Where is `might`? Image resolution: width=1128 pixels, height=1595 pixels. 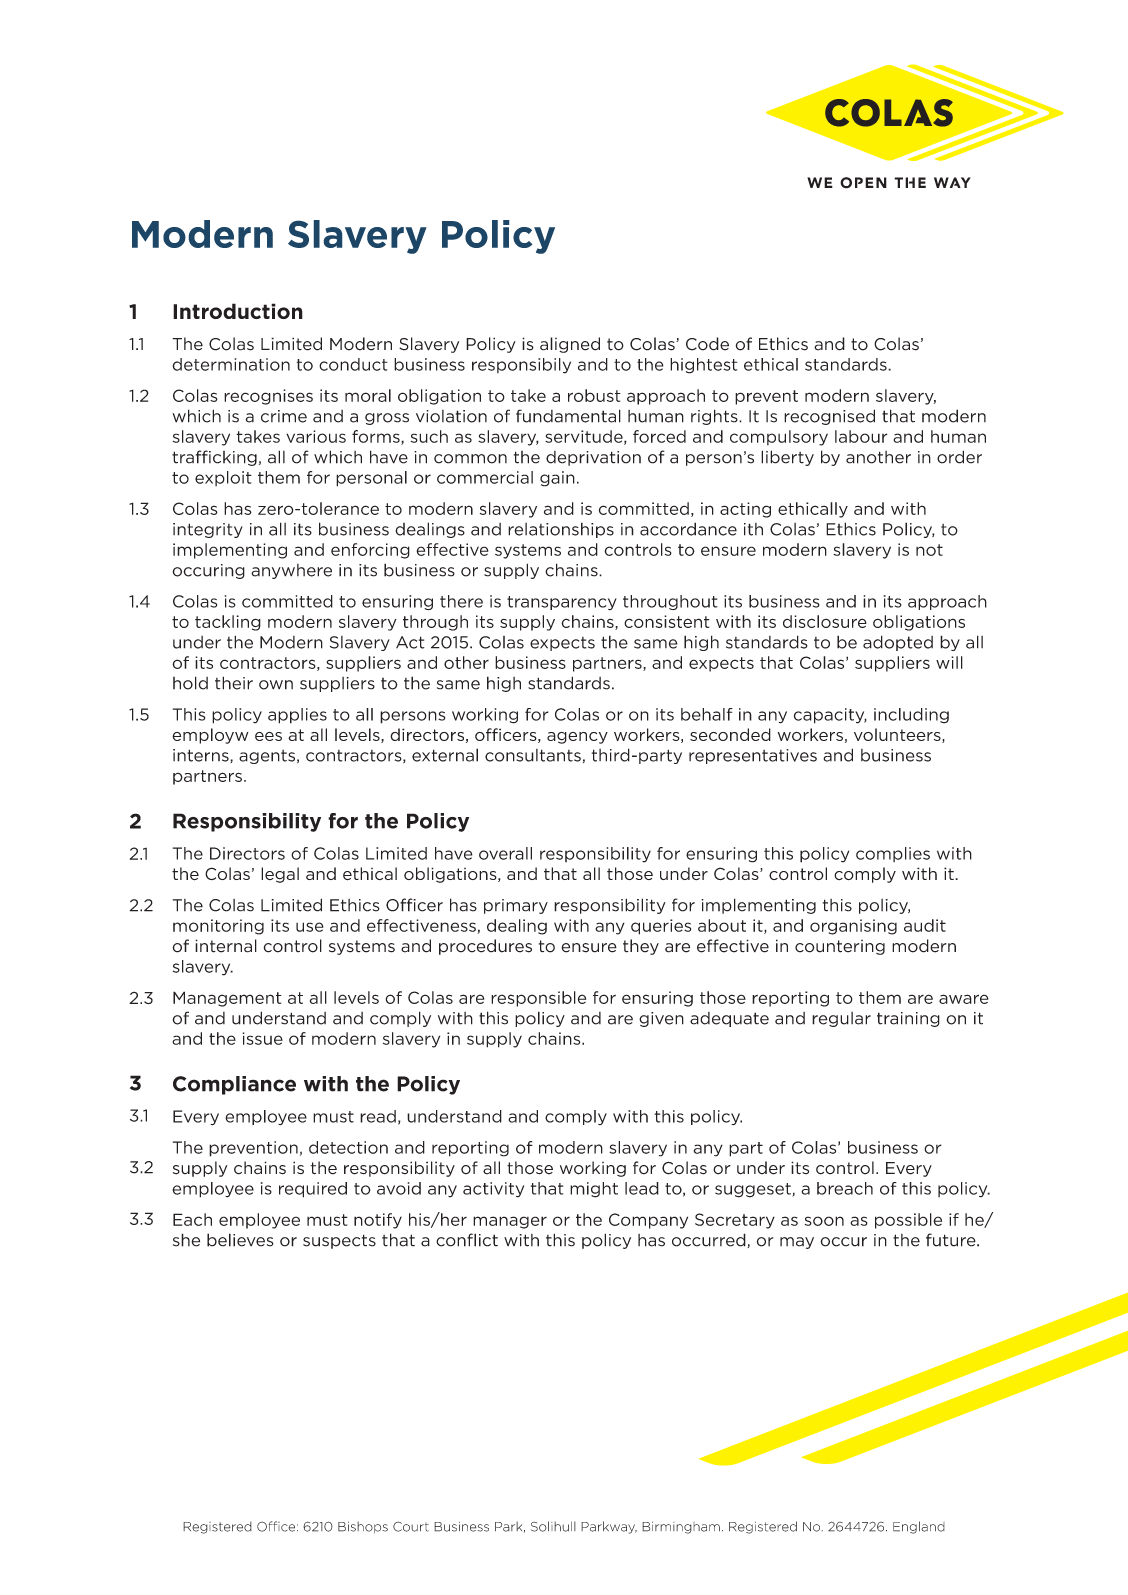
might is located at coordinates (594, 1190).
